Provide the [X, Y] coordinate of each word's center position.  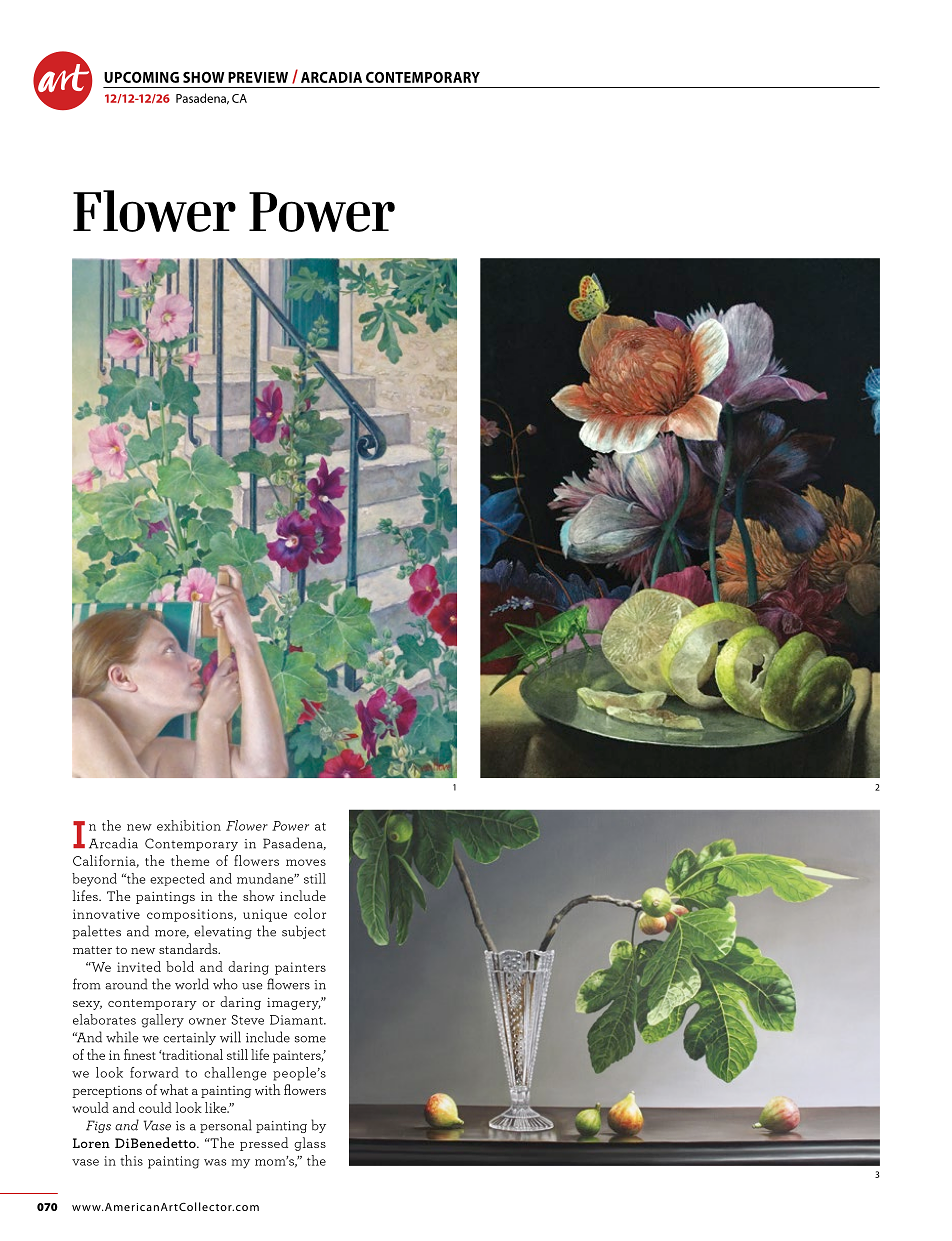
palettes [97, 932]
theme [190, 860]
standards [189, 948]
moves [306, 862]
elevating [223, 932]
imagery [294, 1004]
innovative [106, 914]
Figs [98, 1126]
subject [304, 932]
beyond [94, 880]
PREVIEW [258, 77]
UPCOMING [141, 77]
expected [177, 879]
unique [265, 915]
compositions [191, 915]
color [310, 913]
